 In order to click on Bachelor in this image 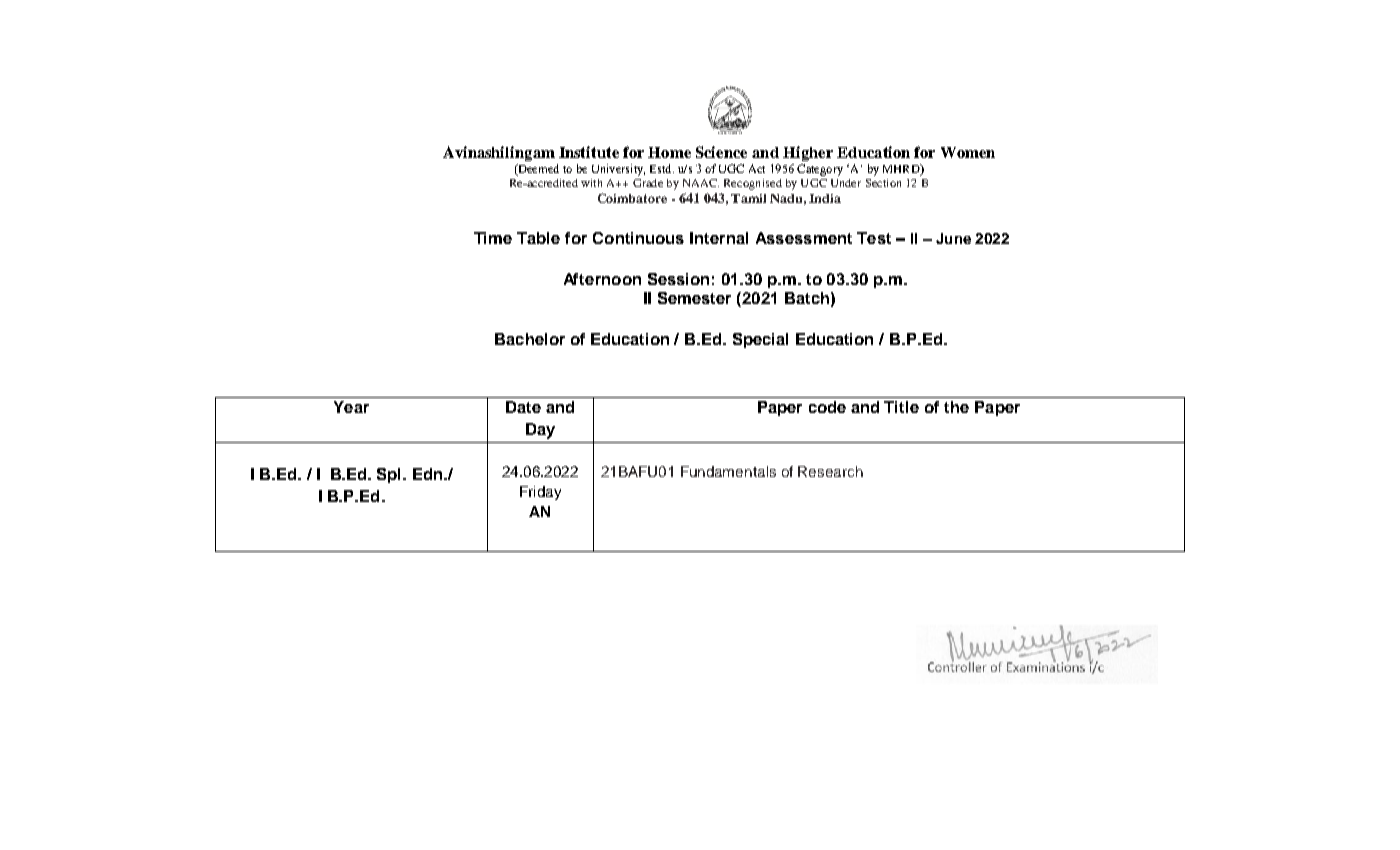, I will do `click(530, 339)`.
